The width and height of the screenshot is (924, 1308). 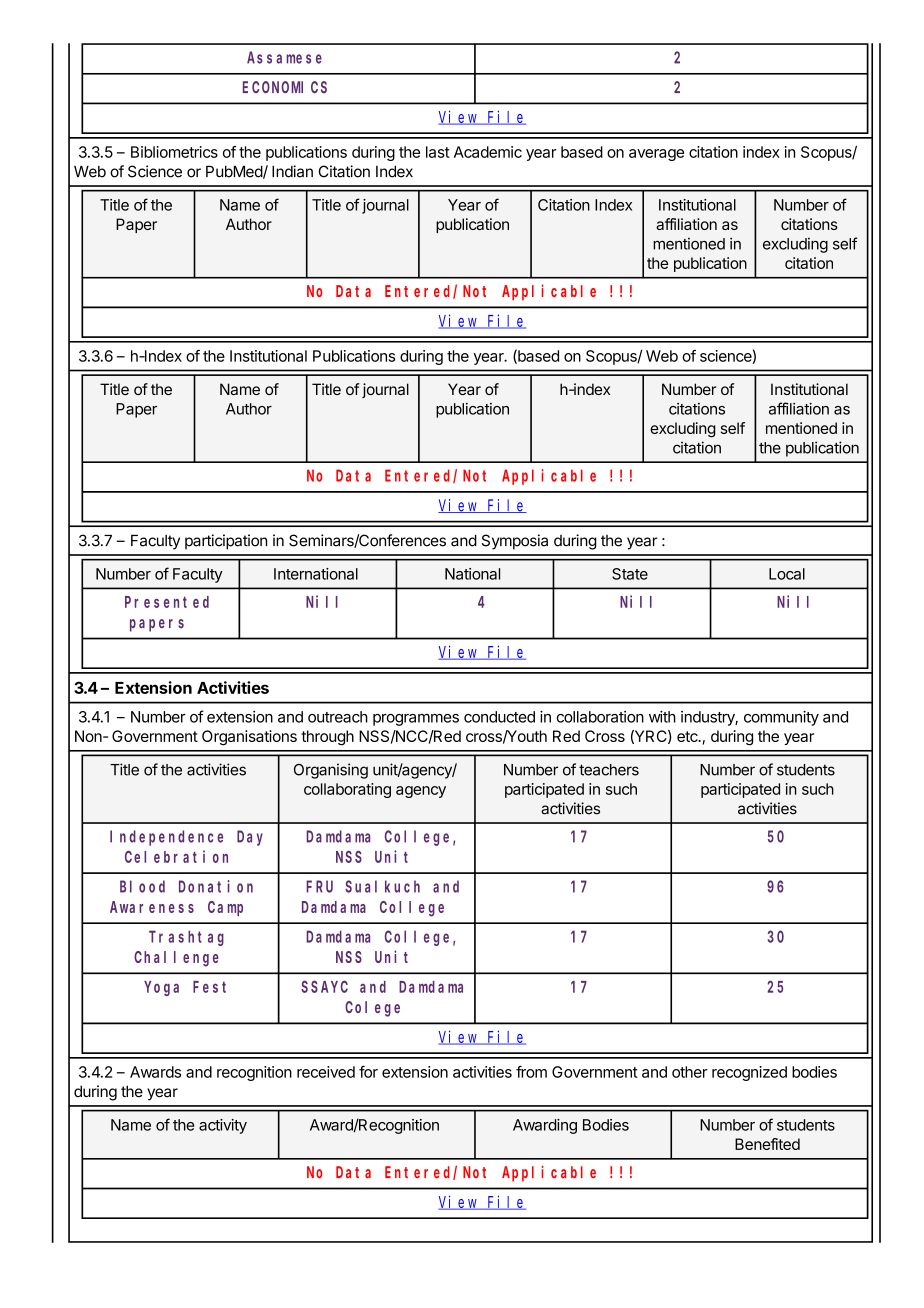 I want to click on Organisations, so click(x=249, y=738).
